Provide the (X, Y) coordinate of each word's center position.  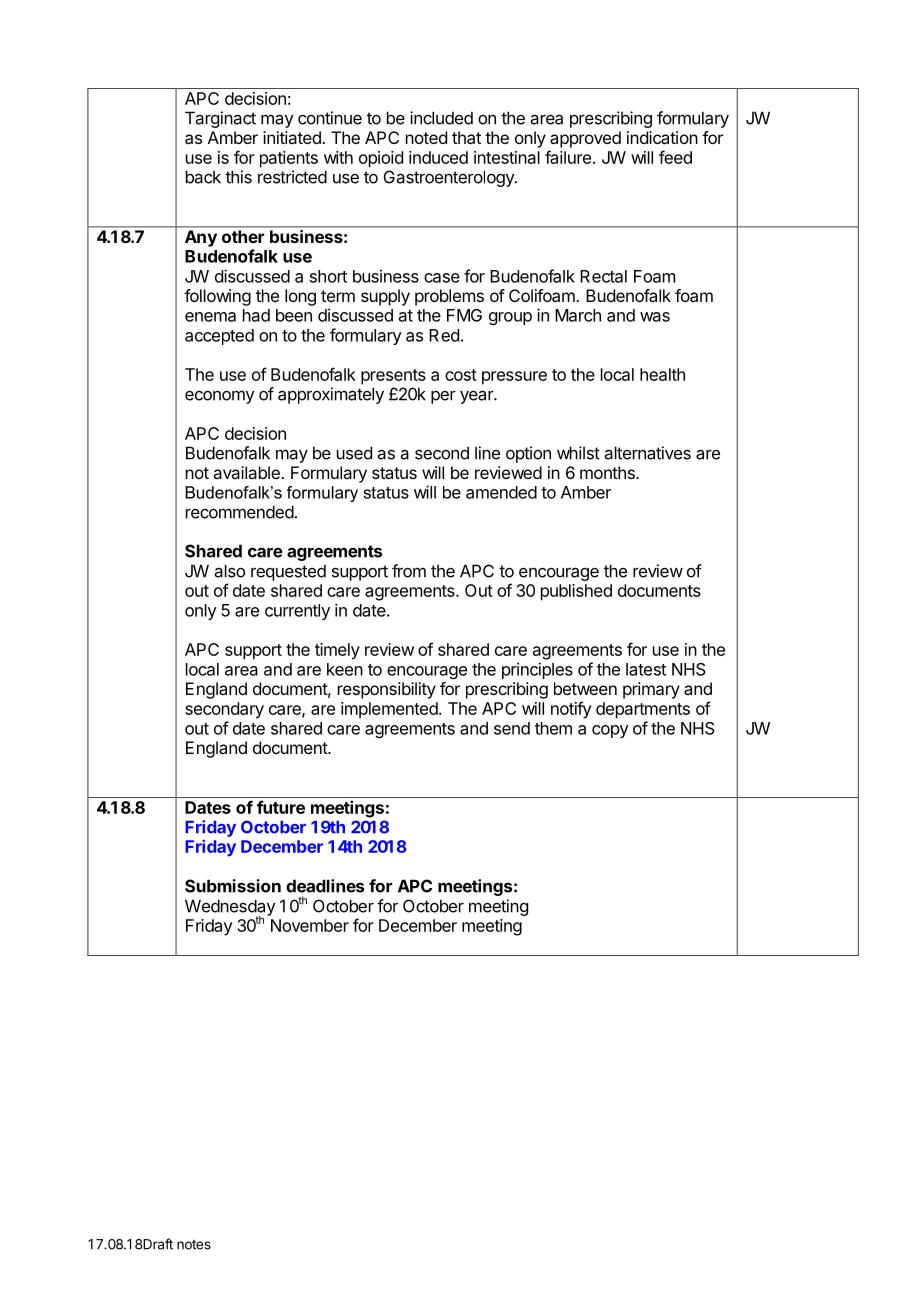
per (443, 397)
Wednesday (230, 908)
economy (220, 397)
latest (646, 669)
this (238, 177)
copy (610, 731)
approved (585, 139)
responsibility (387, 690)
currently (297, 612)
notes (194, 1245)
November (310, 925)
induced (438, 157)
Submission (233, 886)
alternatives (648, 453)
